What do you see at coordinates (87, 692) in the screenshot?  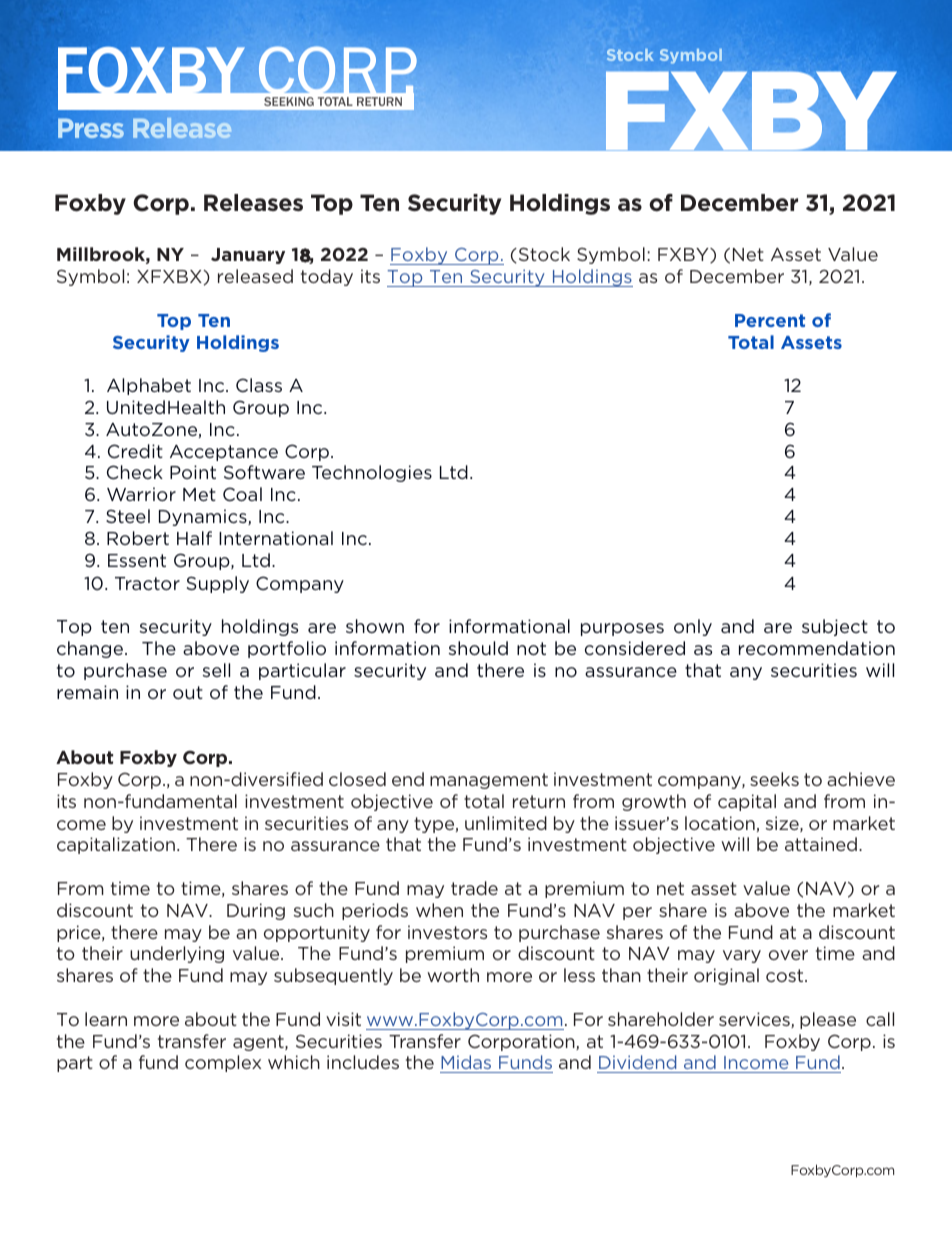 I see `remain` at bounding box center [87, 692].
